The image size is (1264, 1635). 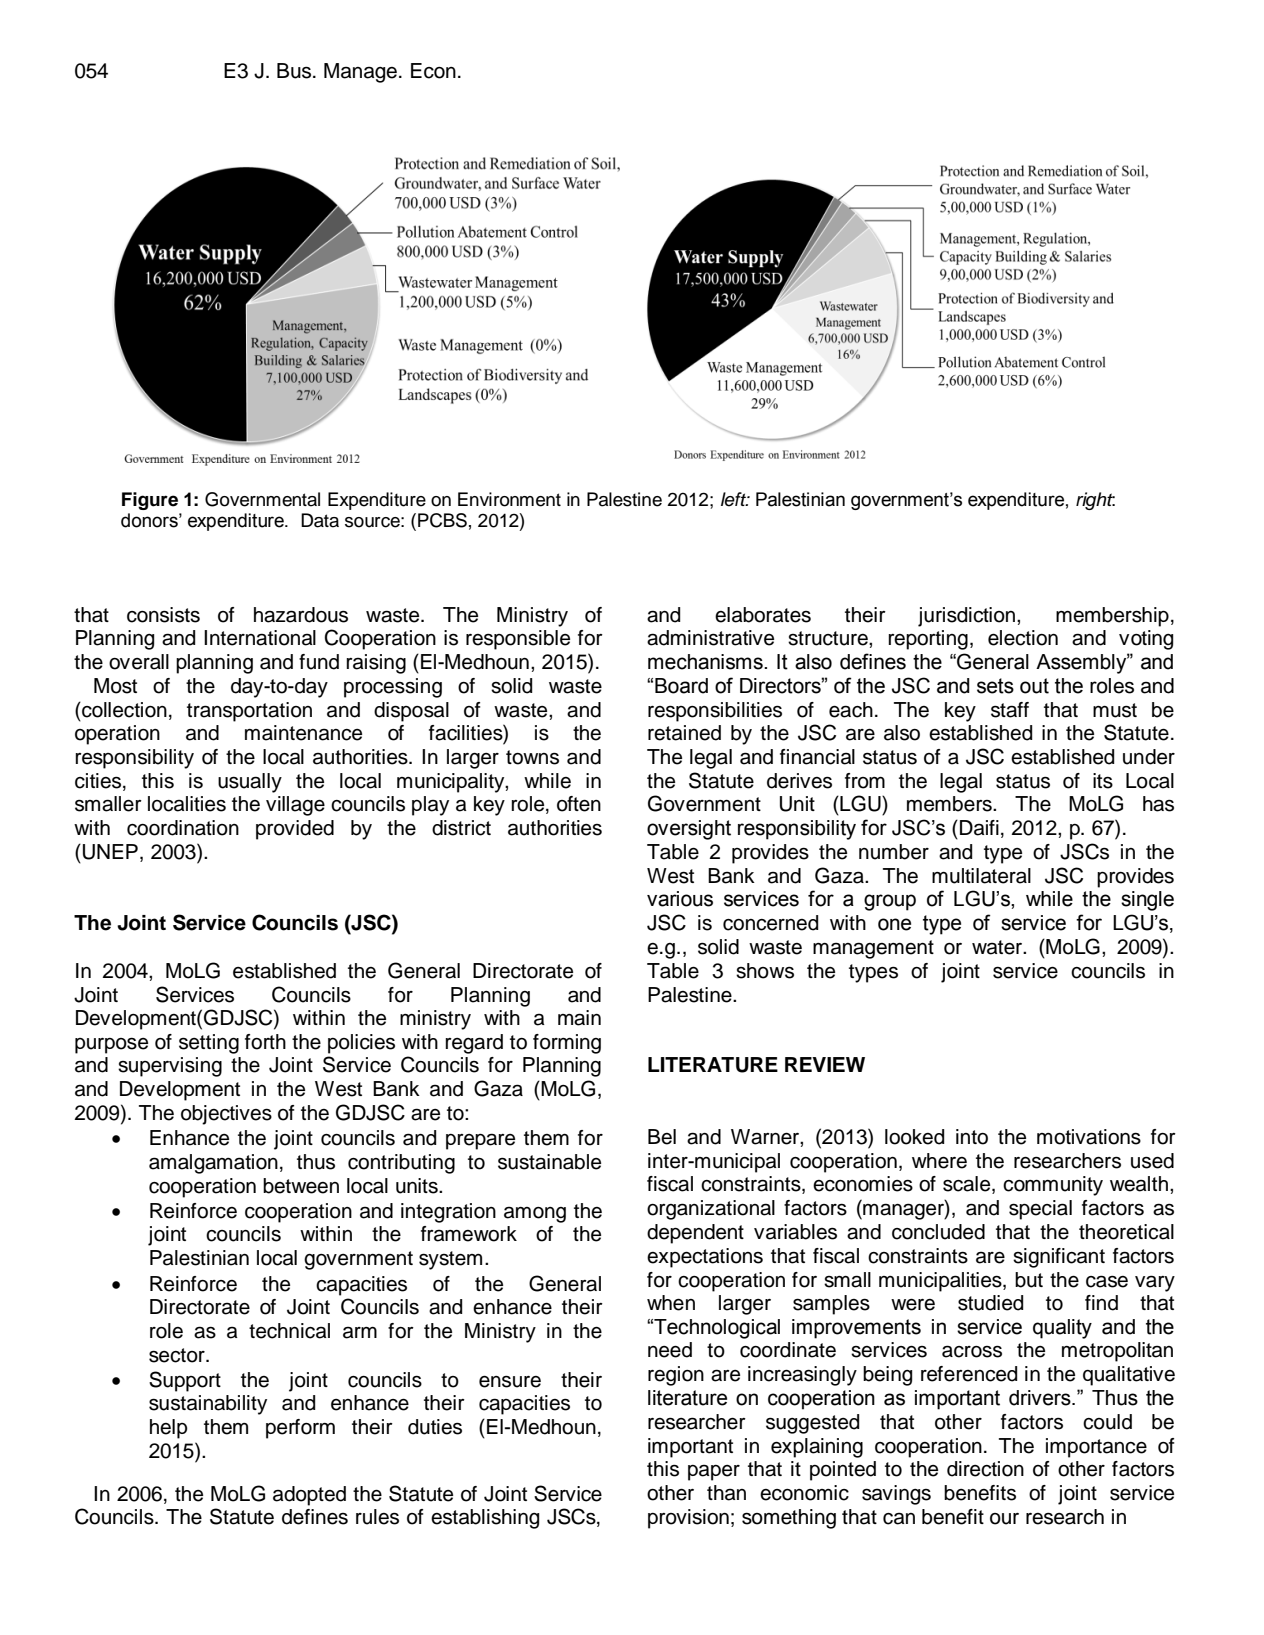 I want to click on Bus, so click(x=295, y=71).
